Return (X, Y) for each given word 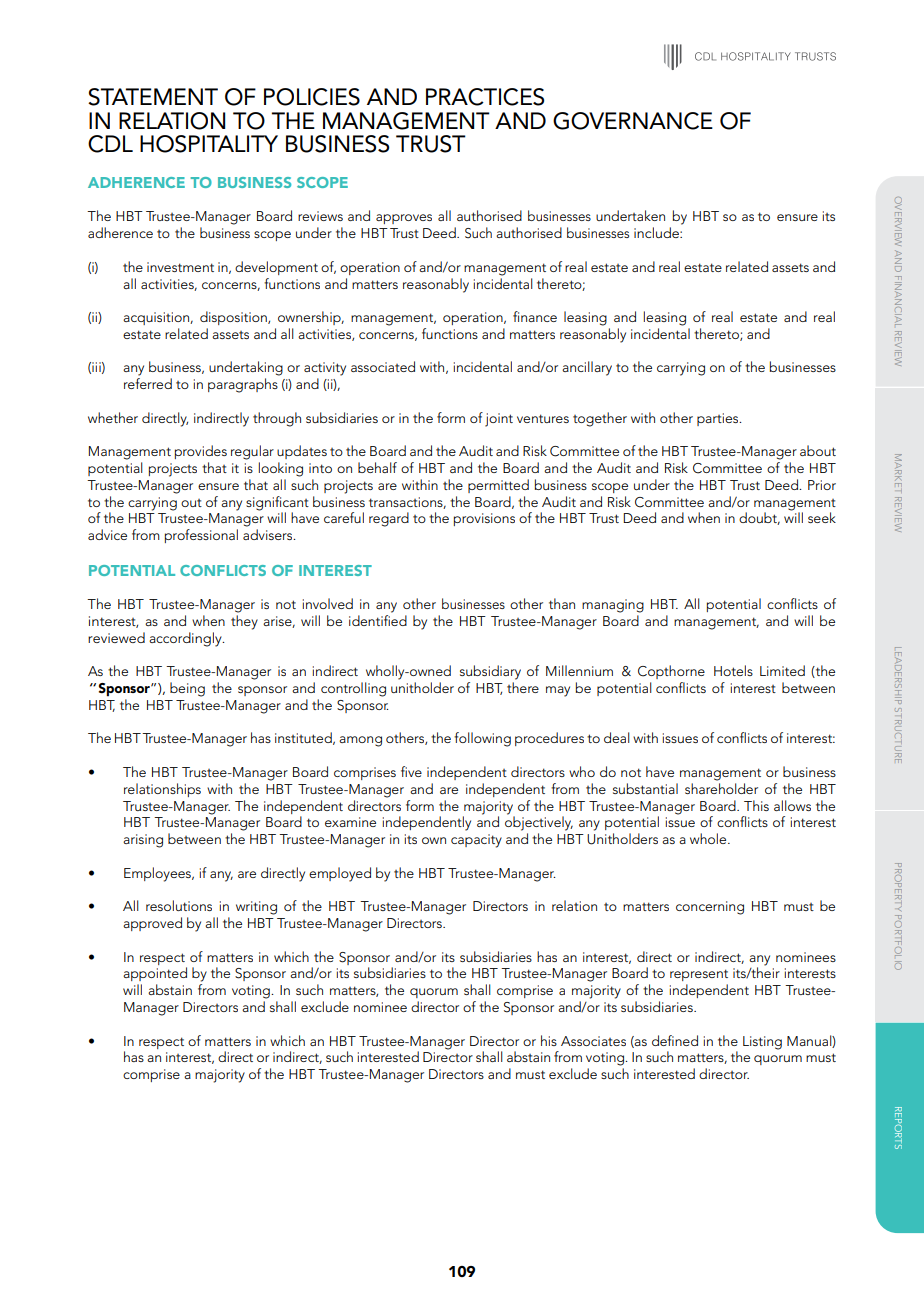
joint (499, 420)
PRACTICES (485, 97)
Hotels (733, 670)
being (187, 689)
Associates (593, 1041)
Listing (762, 1043)
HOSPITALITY (209, 144)
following (482, 739)
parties (719, 419)
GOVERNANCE (633, 121)
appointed (155, 974)
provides (201, 452)
